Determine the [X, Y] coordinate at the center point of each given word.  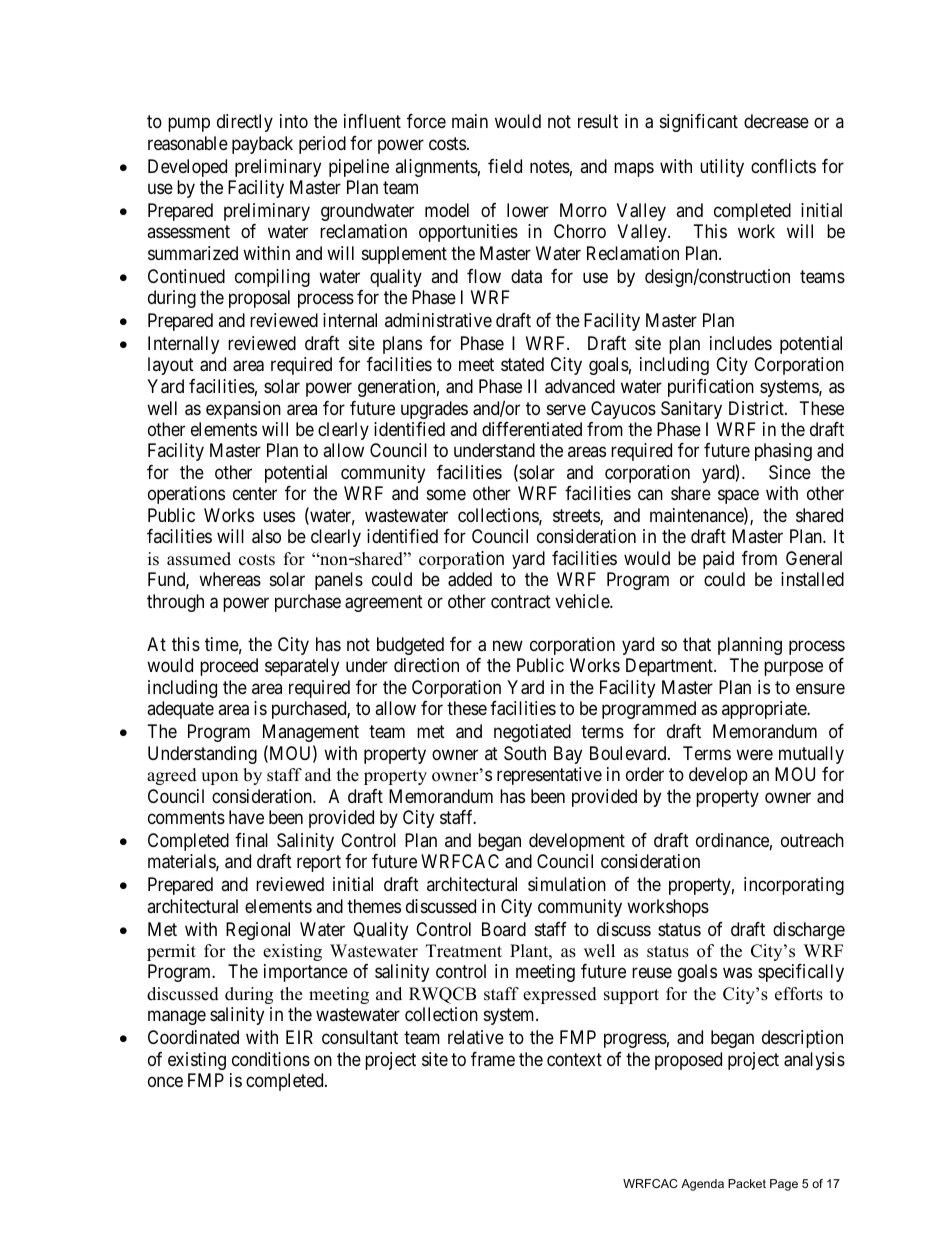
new [508, 645]
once [165, 1082]
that [697, 644]
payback [262, 145]
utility [722, 168]
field [505, 166]
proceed [229, 667]
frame [493, 1059]
